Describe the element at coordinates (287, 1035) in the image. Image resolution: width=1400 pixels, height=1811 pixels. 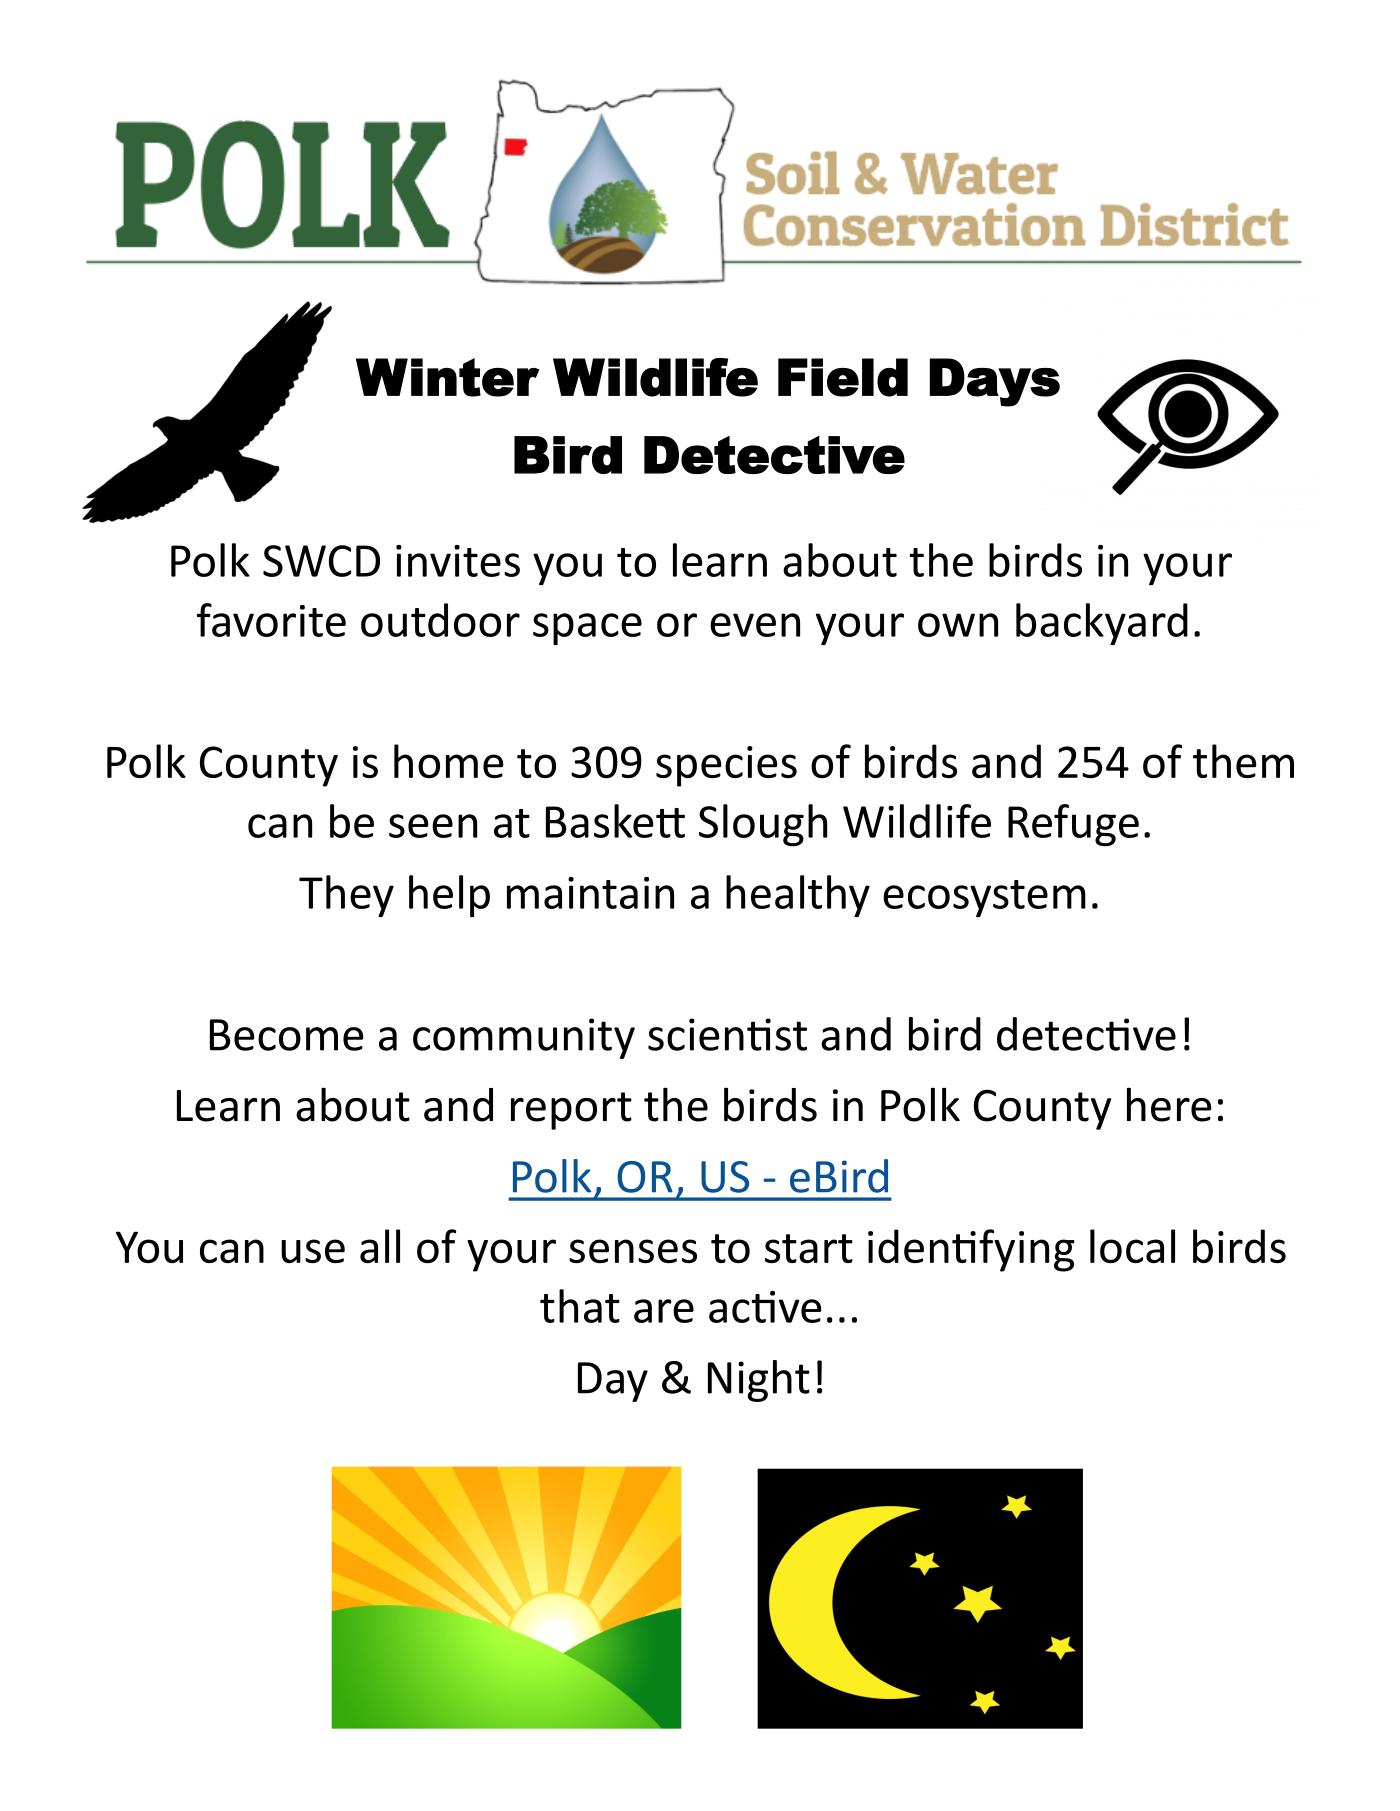
I see `Become` at that location.
